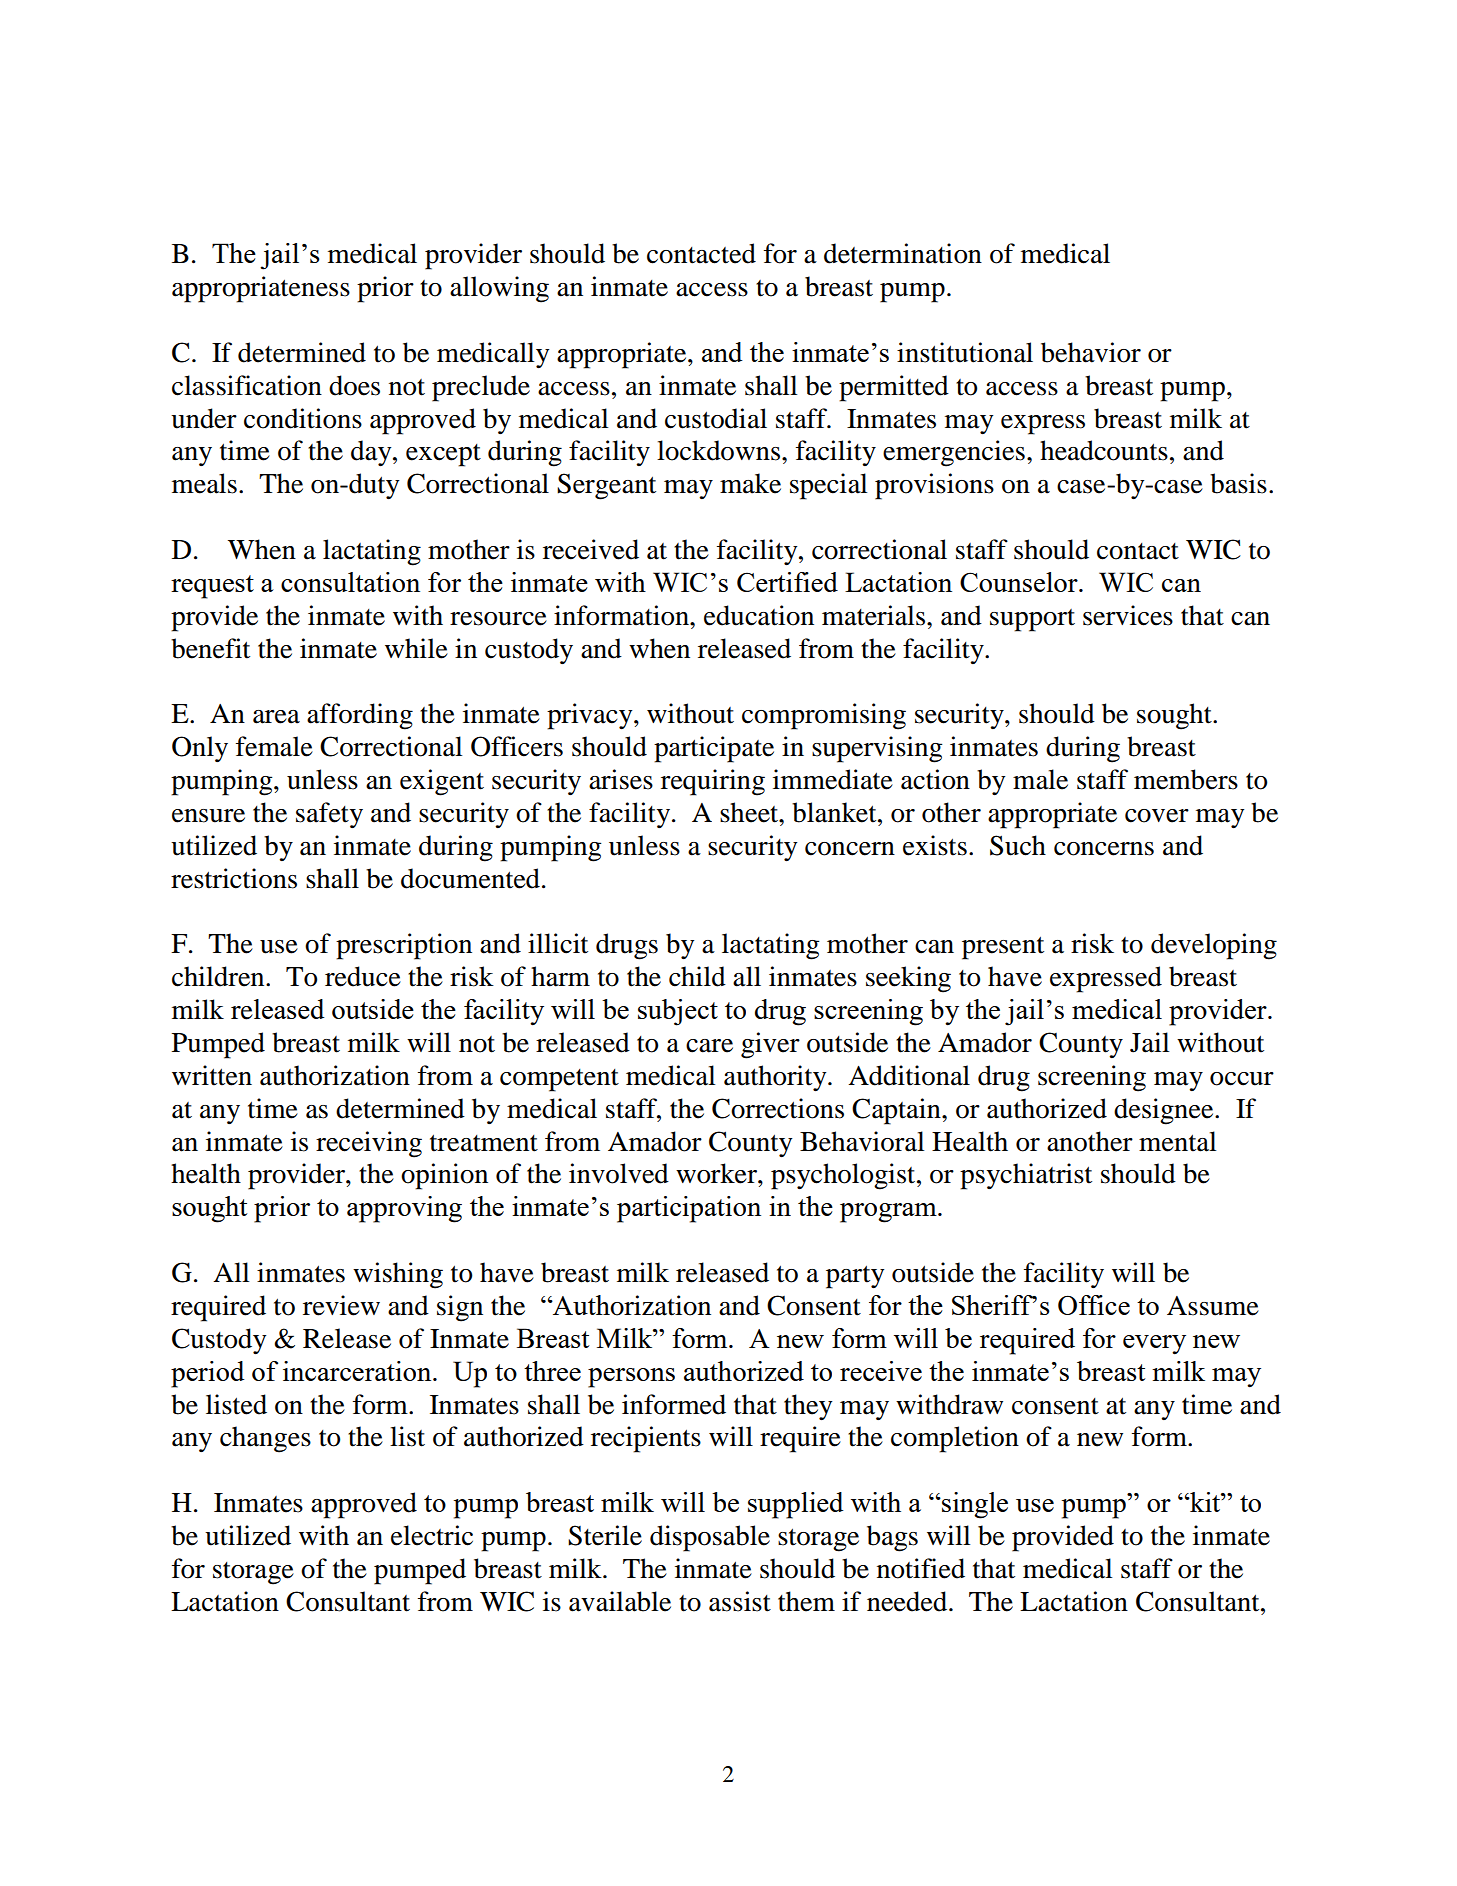 Image resolution: width=1457 pixels, height=1886 pixels. What do you see at coordinates (974, 1505) in the screenshot?
I see `single` at bounding box center [974, 1505].
